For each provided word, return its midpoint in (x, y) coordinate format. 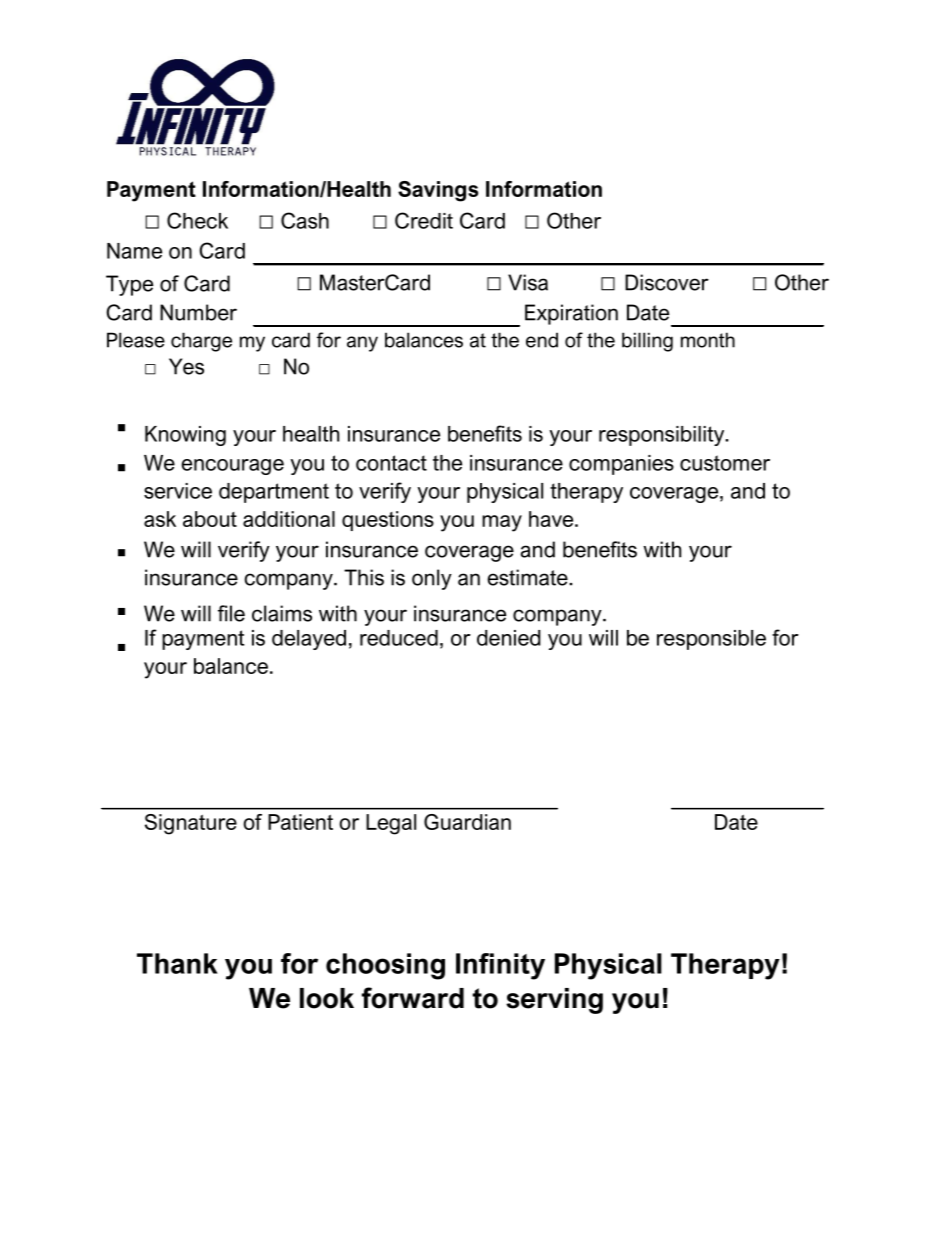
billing (647, 342)
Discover (667, 282)
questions (388, 521)
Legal (391, 824)
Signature (191, 824)
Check (197, 220)
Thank (177, 963)
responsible (711, 640)
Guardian (467, 822)
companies (621, 465)
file (231, 613)
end (542, 340)
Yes (186, 366)
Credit (424, 220)
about (210, 519)
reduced (399, 638)
